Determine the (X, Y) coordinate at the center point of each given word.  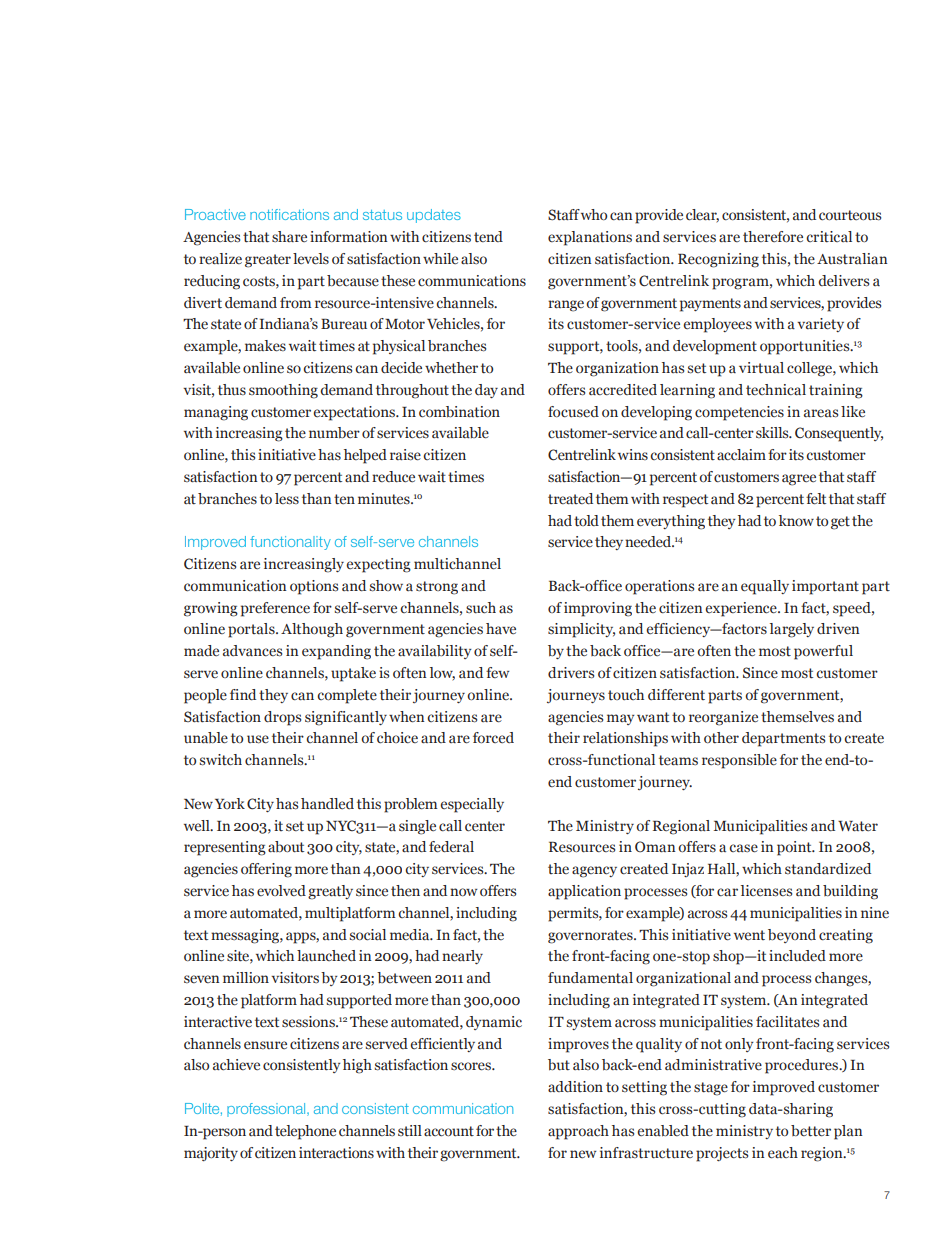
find (243, 695)
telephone (305, 1132)
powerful (823, 652)
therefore (773, 236)
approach (578, 1132)
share (289, 237)
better (811, 1131)
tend (488, 236)
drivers (571, 673)
